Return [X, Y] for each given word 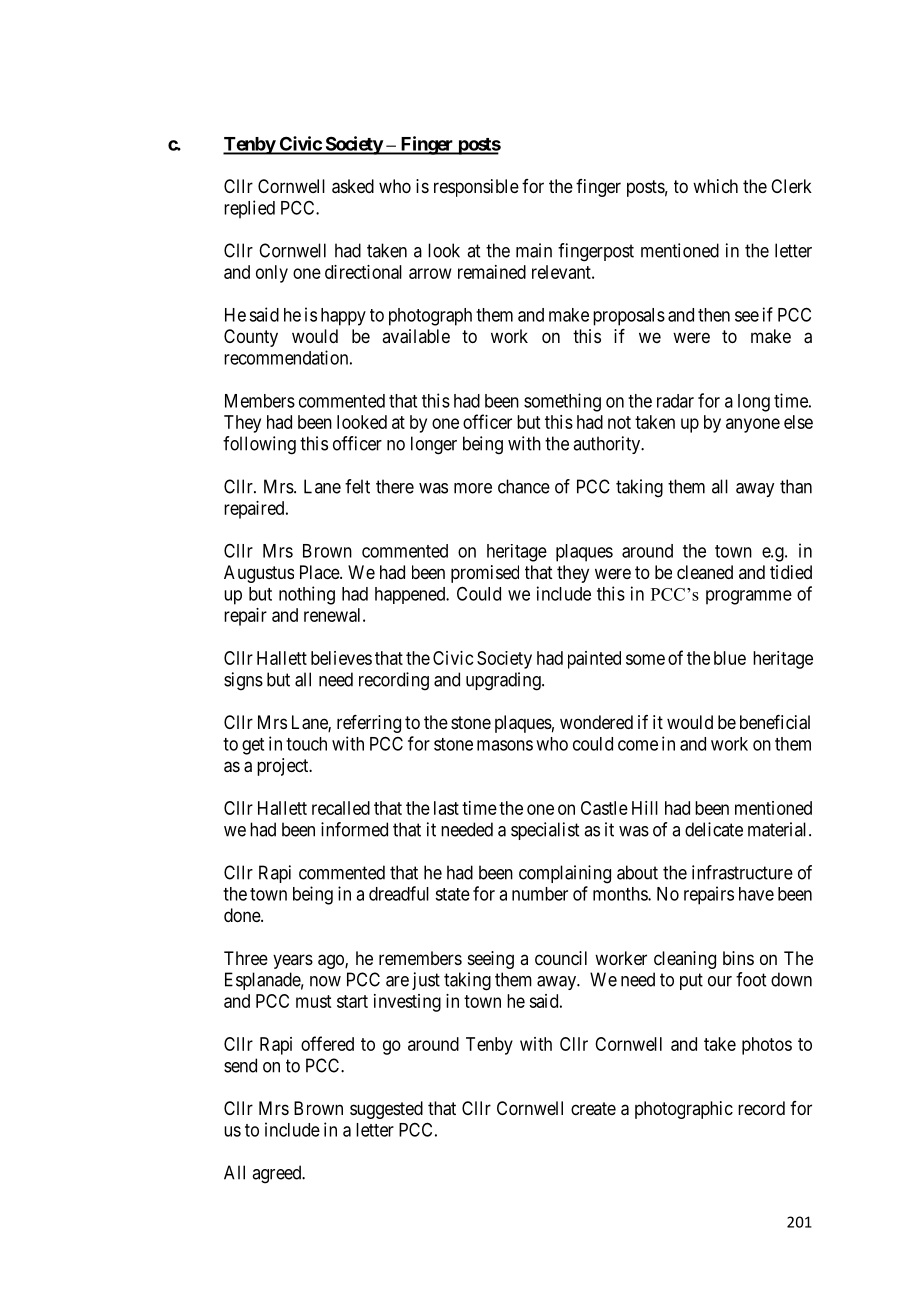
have [756, 894]
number [540, 894]
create [593, 1108]
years [293, 961]
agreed [278, 1174]
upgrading [504, 681]
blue [730, 658]
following [259, 445]
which [715, 186]
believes [341, 658]
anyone [753, 425]
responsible [476, 188]
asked [353, 186]
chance [524, 486]
